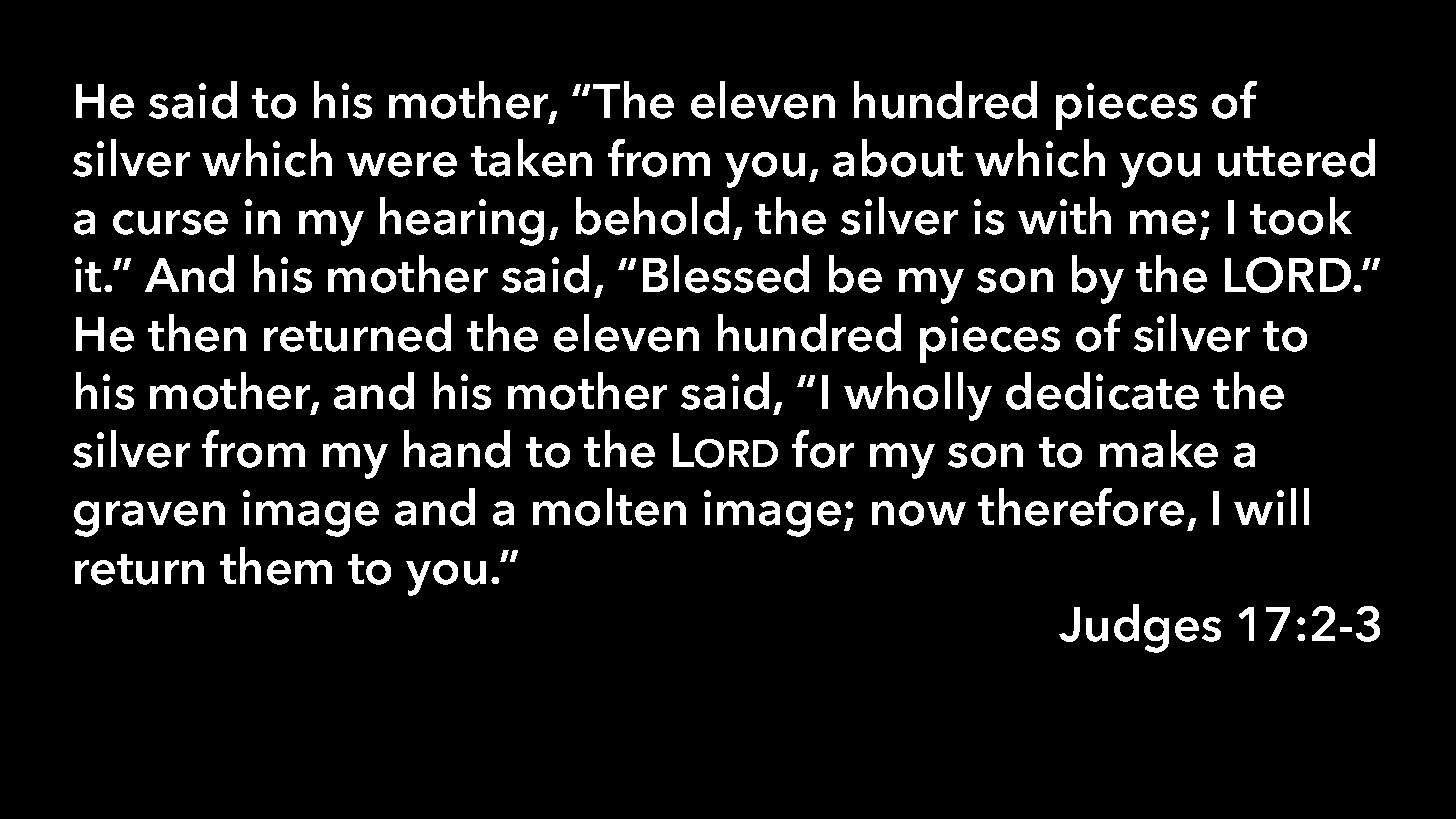 The image size is (1456, 819). I want to click on were, so click(402, 164).
